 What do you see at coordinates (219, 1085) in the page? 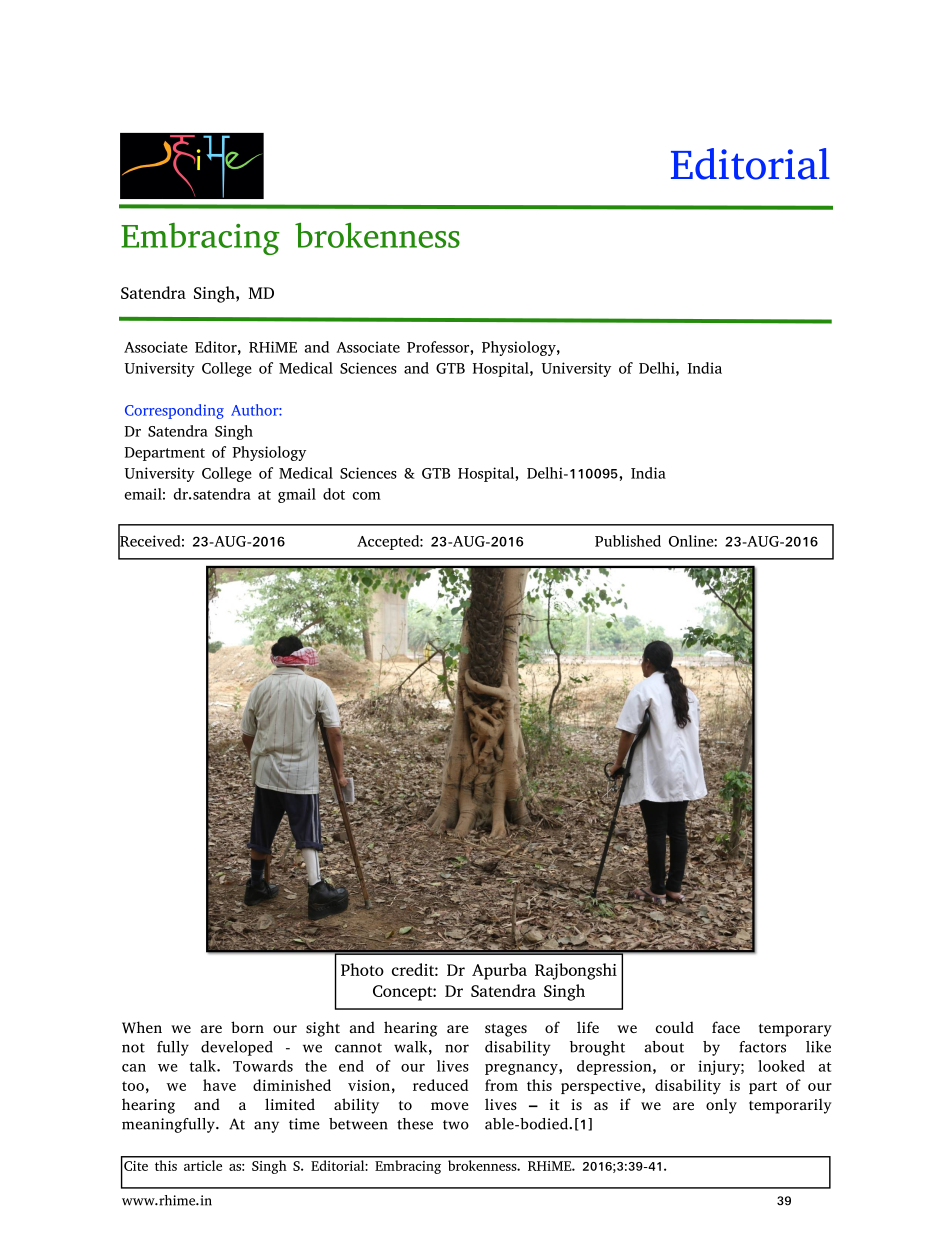
I see `have` at bounding box center [219, 1085].
